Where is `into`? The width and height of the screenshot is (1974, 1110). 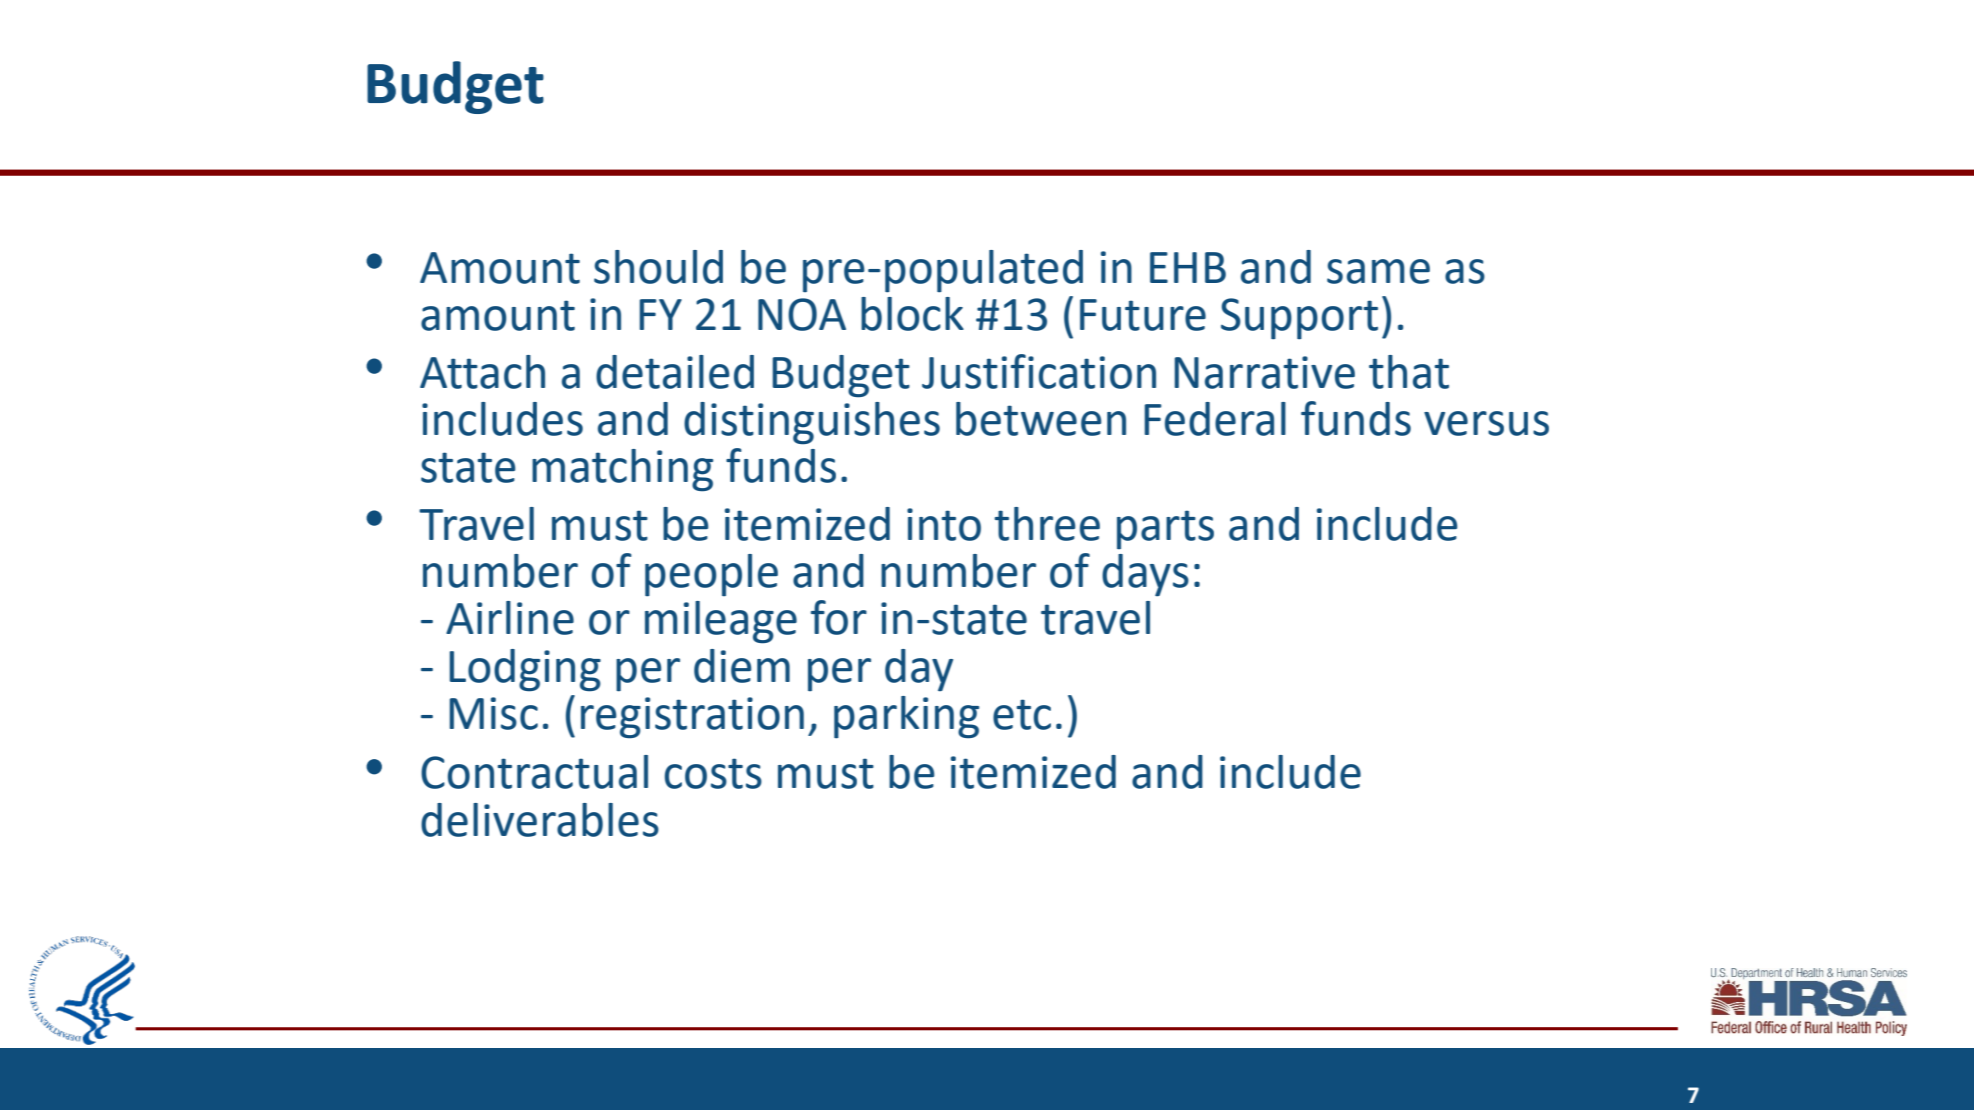 into is located at coordinates (944, 524).
